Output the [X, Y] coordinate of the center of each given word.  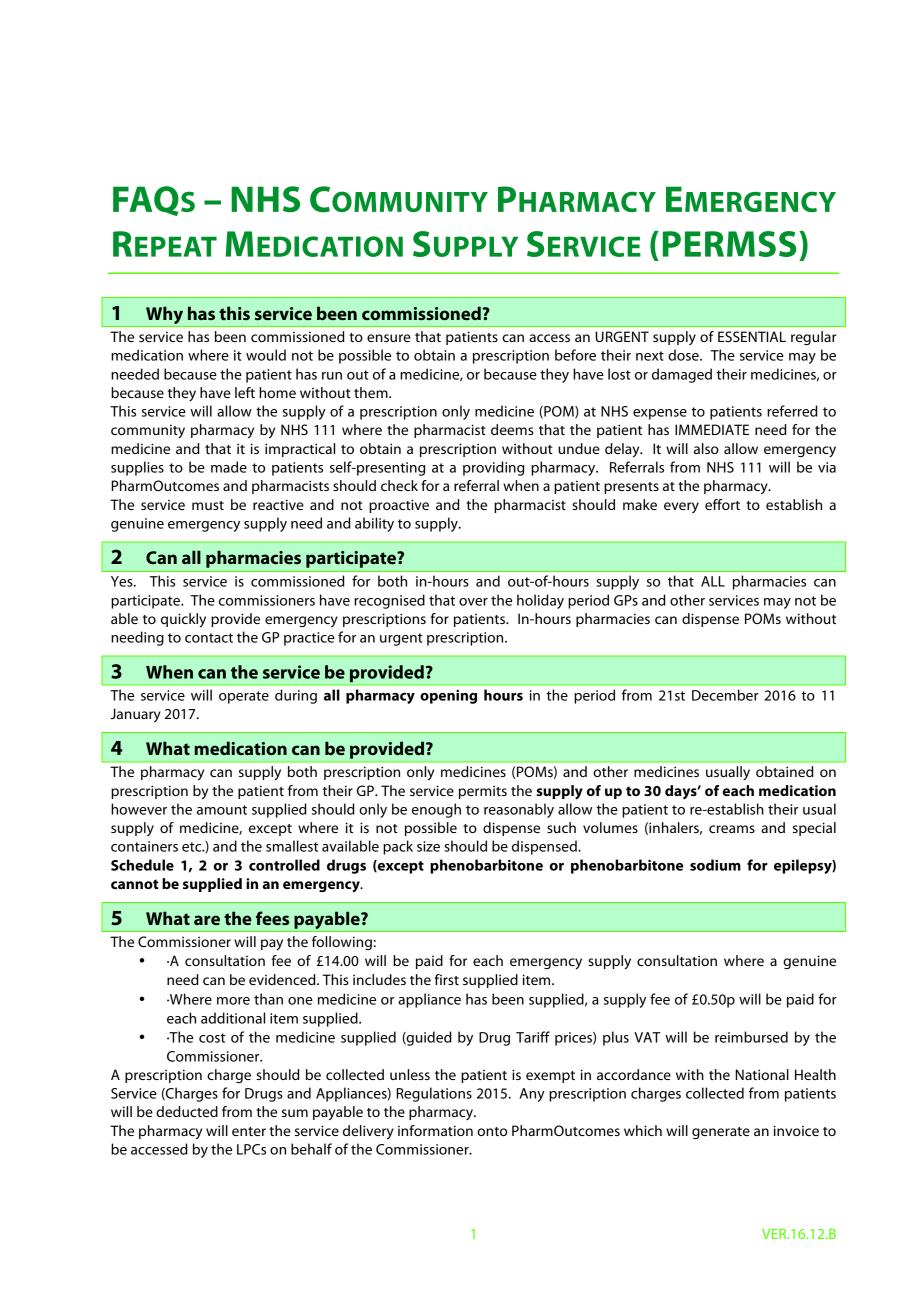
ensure [389, 338]
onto [492, 1131]
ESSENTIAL [752, 336]
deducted [187, 1111]
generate [721, 1133]
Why [165, 316]
